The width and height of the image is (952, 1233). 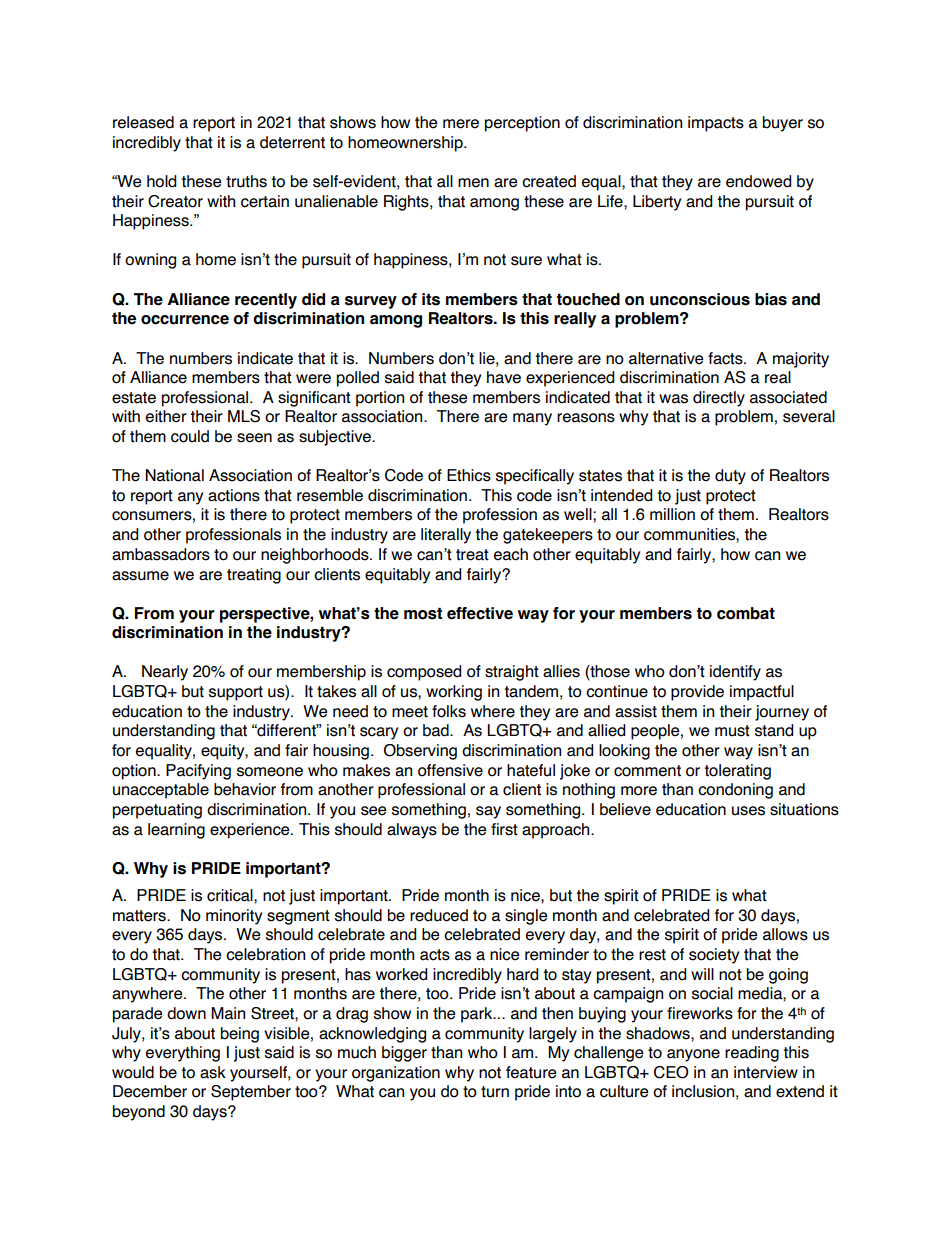 I want to click on combat, so click(x=746, y=613).
